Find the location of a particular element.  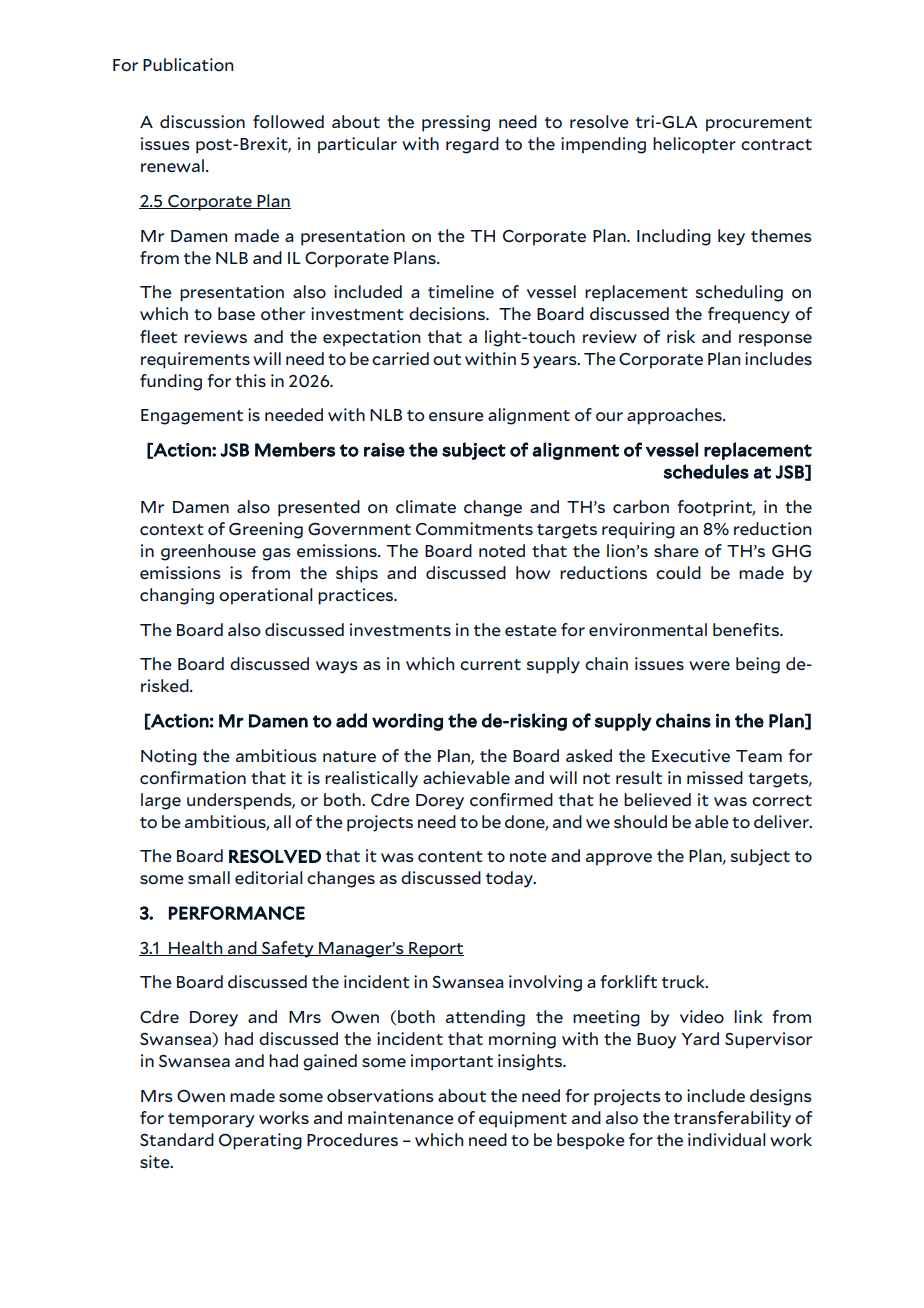

pressing is located at coordinates (456, 123).
